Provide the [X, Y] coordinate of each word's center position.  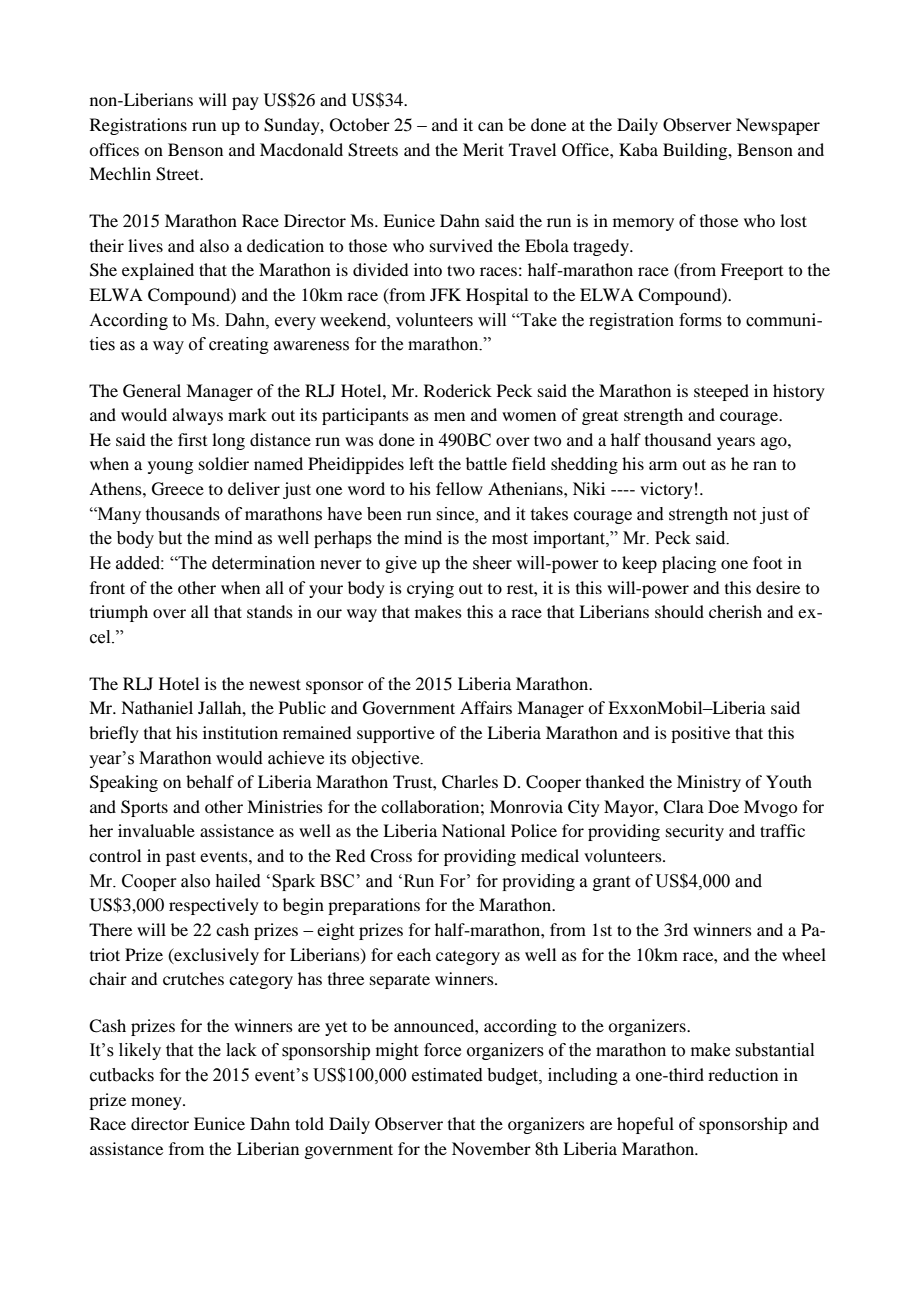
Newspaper [778, 126]
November [491, 1148]
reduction [743, 1074]
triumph [119, 613]
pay [245, 103]
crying [430, 589]
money [157, 1103]
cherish [735, 611]
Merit [483, 149]
